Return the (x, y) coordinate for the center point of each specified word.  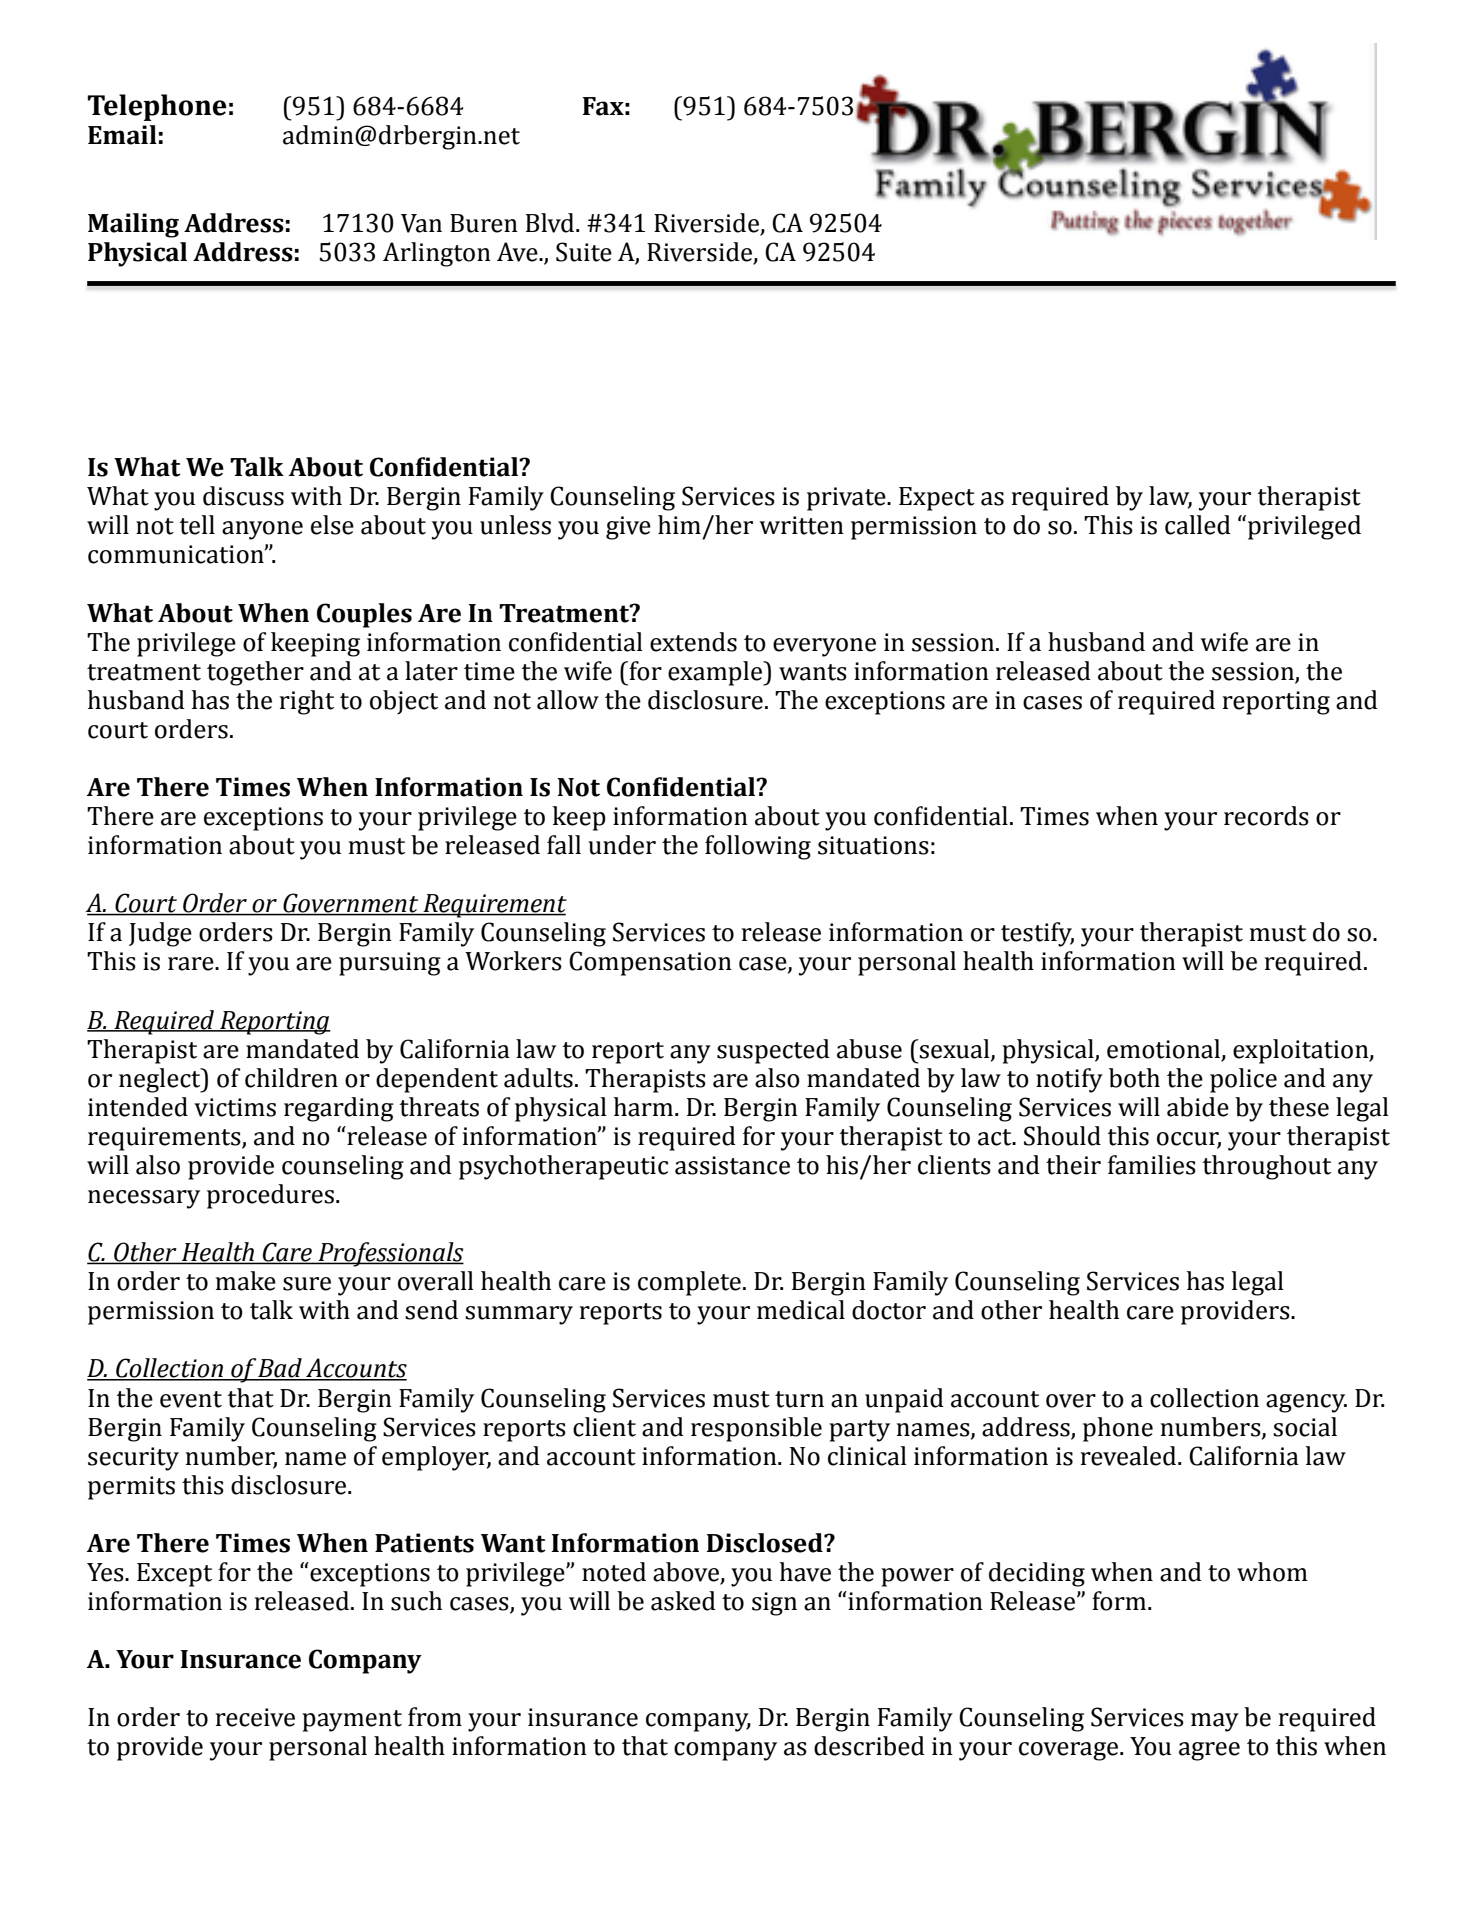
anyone (262, 530)
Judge (160, 934)
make (246, 1281)
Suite (584, 252)
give (628, 528)
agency (1306, 1403)
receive (255, 1717)
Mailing (133, 225)
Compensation (650, 963)
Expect (937, 499)
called (1198, 525)
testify (1037, 934)
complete (689, 1283)
